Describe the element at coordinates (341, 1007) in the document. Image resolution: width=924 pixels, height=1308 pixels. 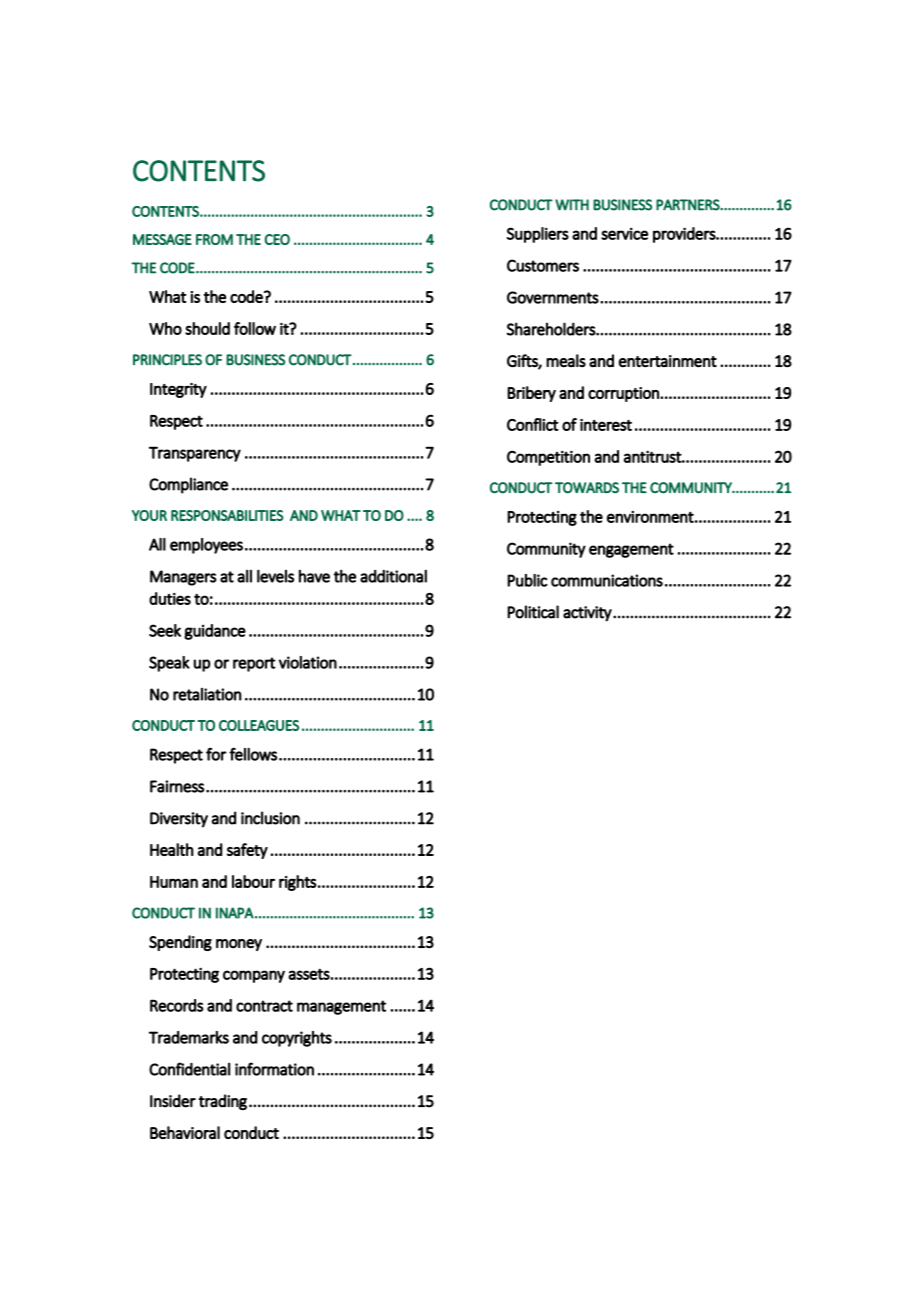
I see `management` at that location.
